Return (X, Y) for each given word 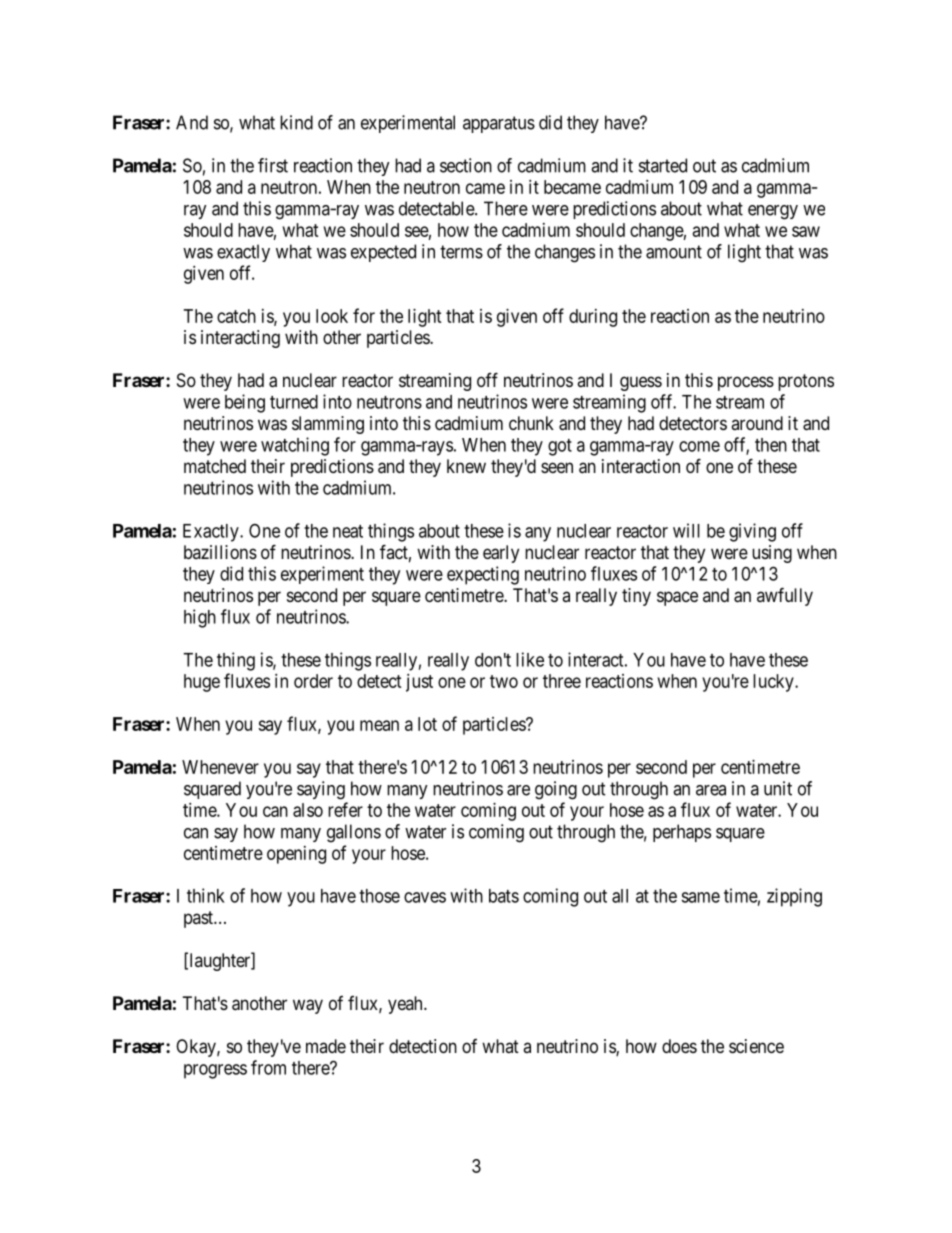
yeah (406, 1005)
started (663, 165)
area (711, 790)
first (273, 165)
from (268, 1067)
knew (466, 466)
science (756, 1046)
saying (321, 790)
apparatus (499, 124)
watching (295, 446)
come (699, 446)
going (556, 790)
